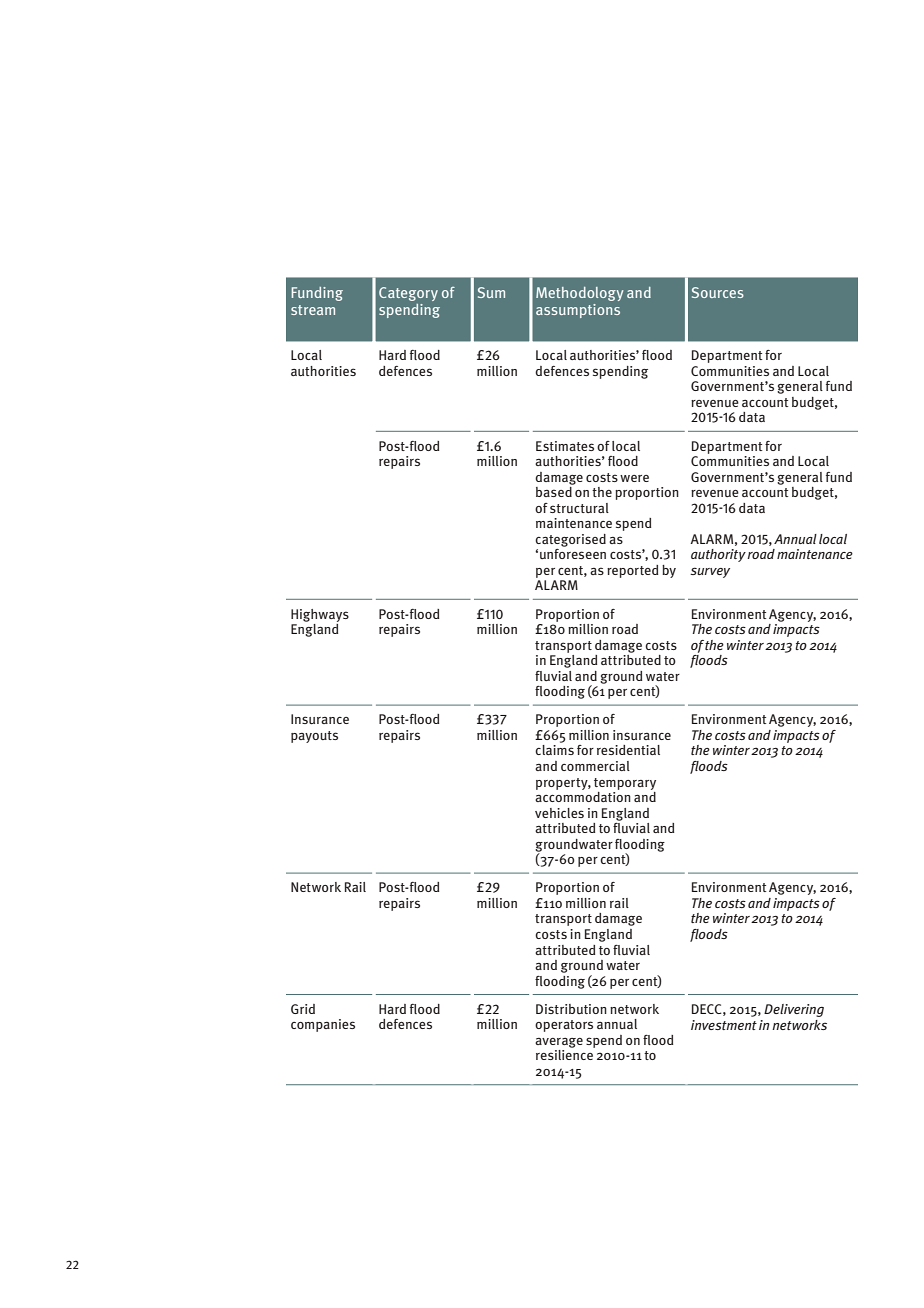  Describe the element at coordinates (320, 615) in the screenshot. I see `Highways` at that location.
